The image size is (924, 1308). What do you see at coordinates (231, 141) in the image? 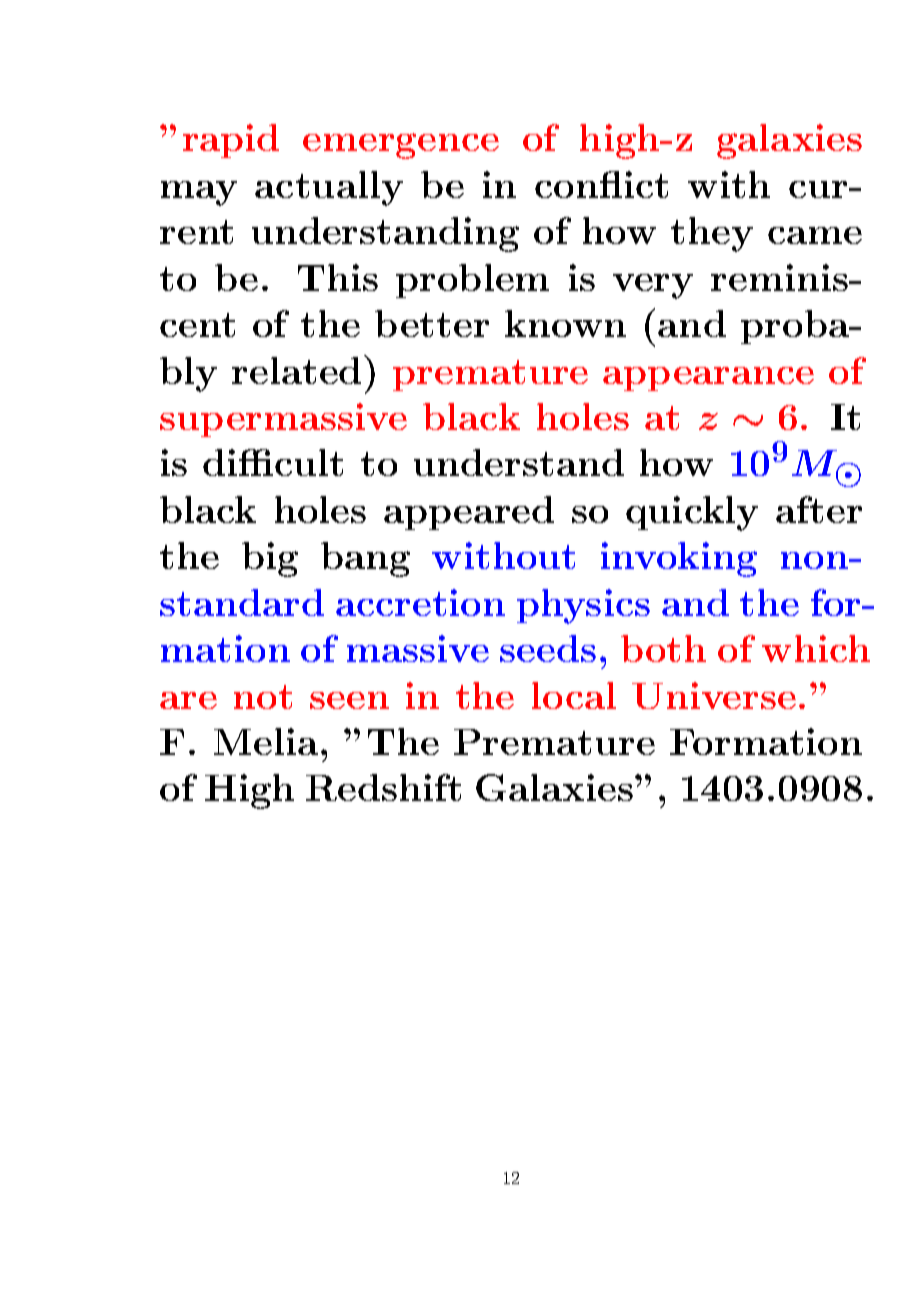
I see `rapid` at bounding box center [231, 141].
